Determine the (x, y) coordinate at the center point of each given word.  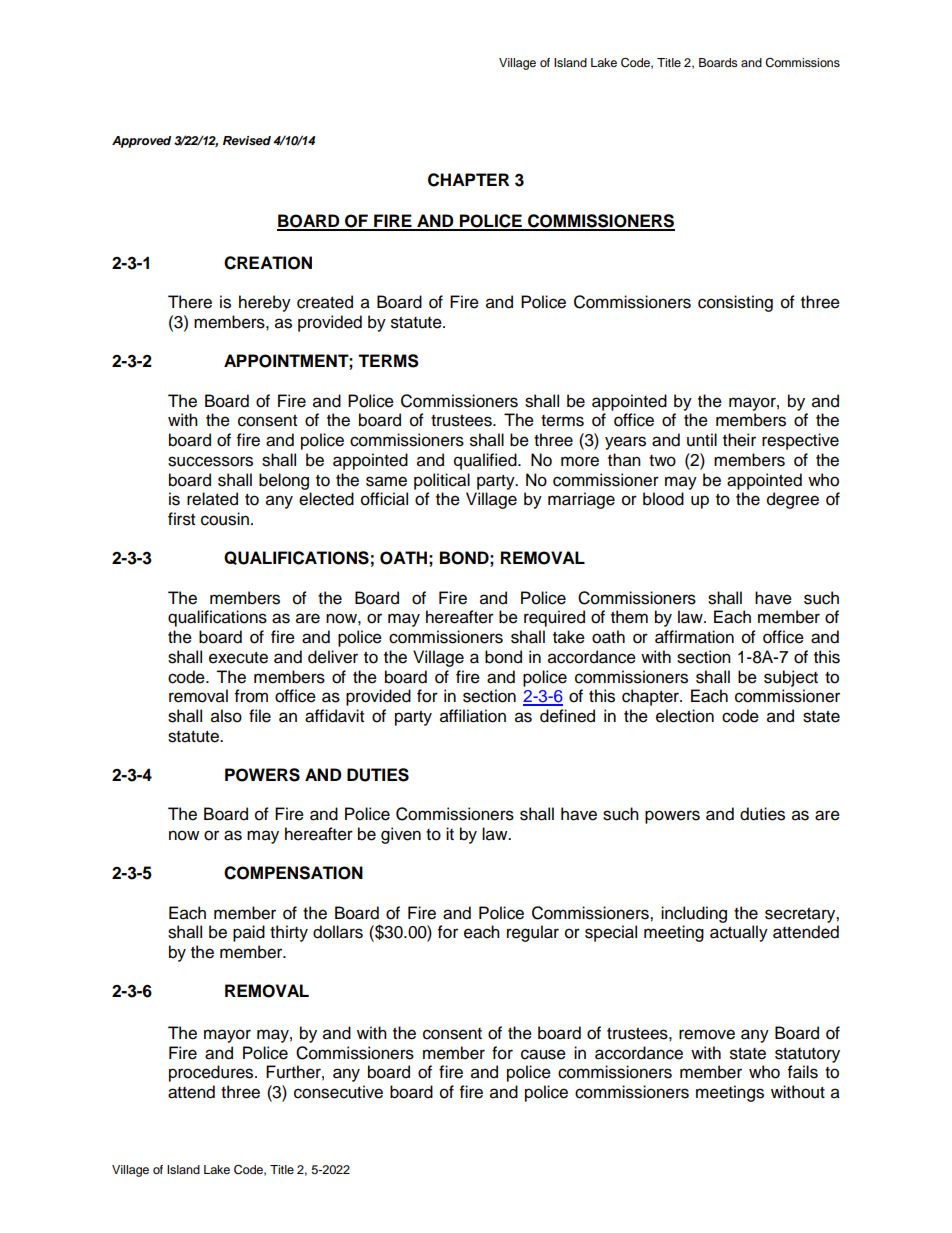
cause (543, 1054)
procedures (212, 1073)
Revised (247, 140)
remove (707, 1034)
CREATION (268, 263)
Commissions (802, 63)
